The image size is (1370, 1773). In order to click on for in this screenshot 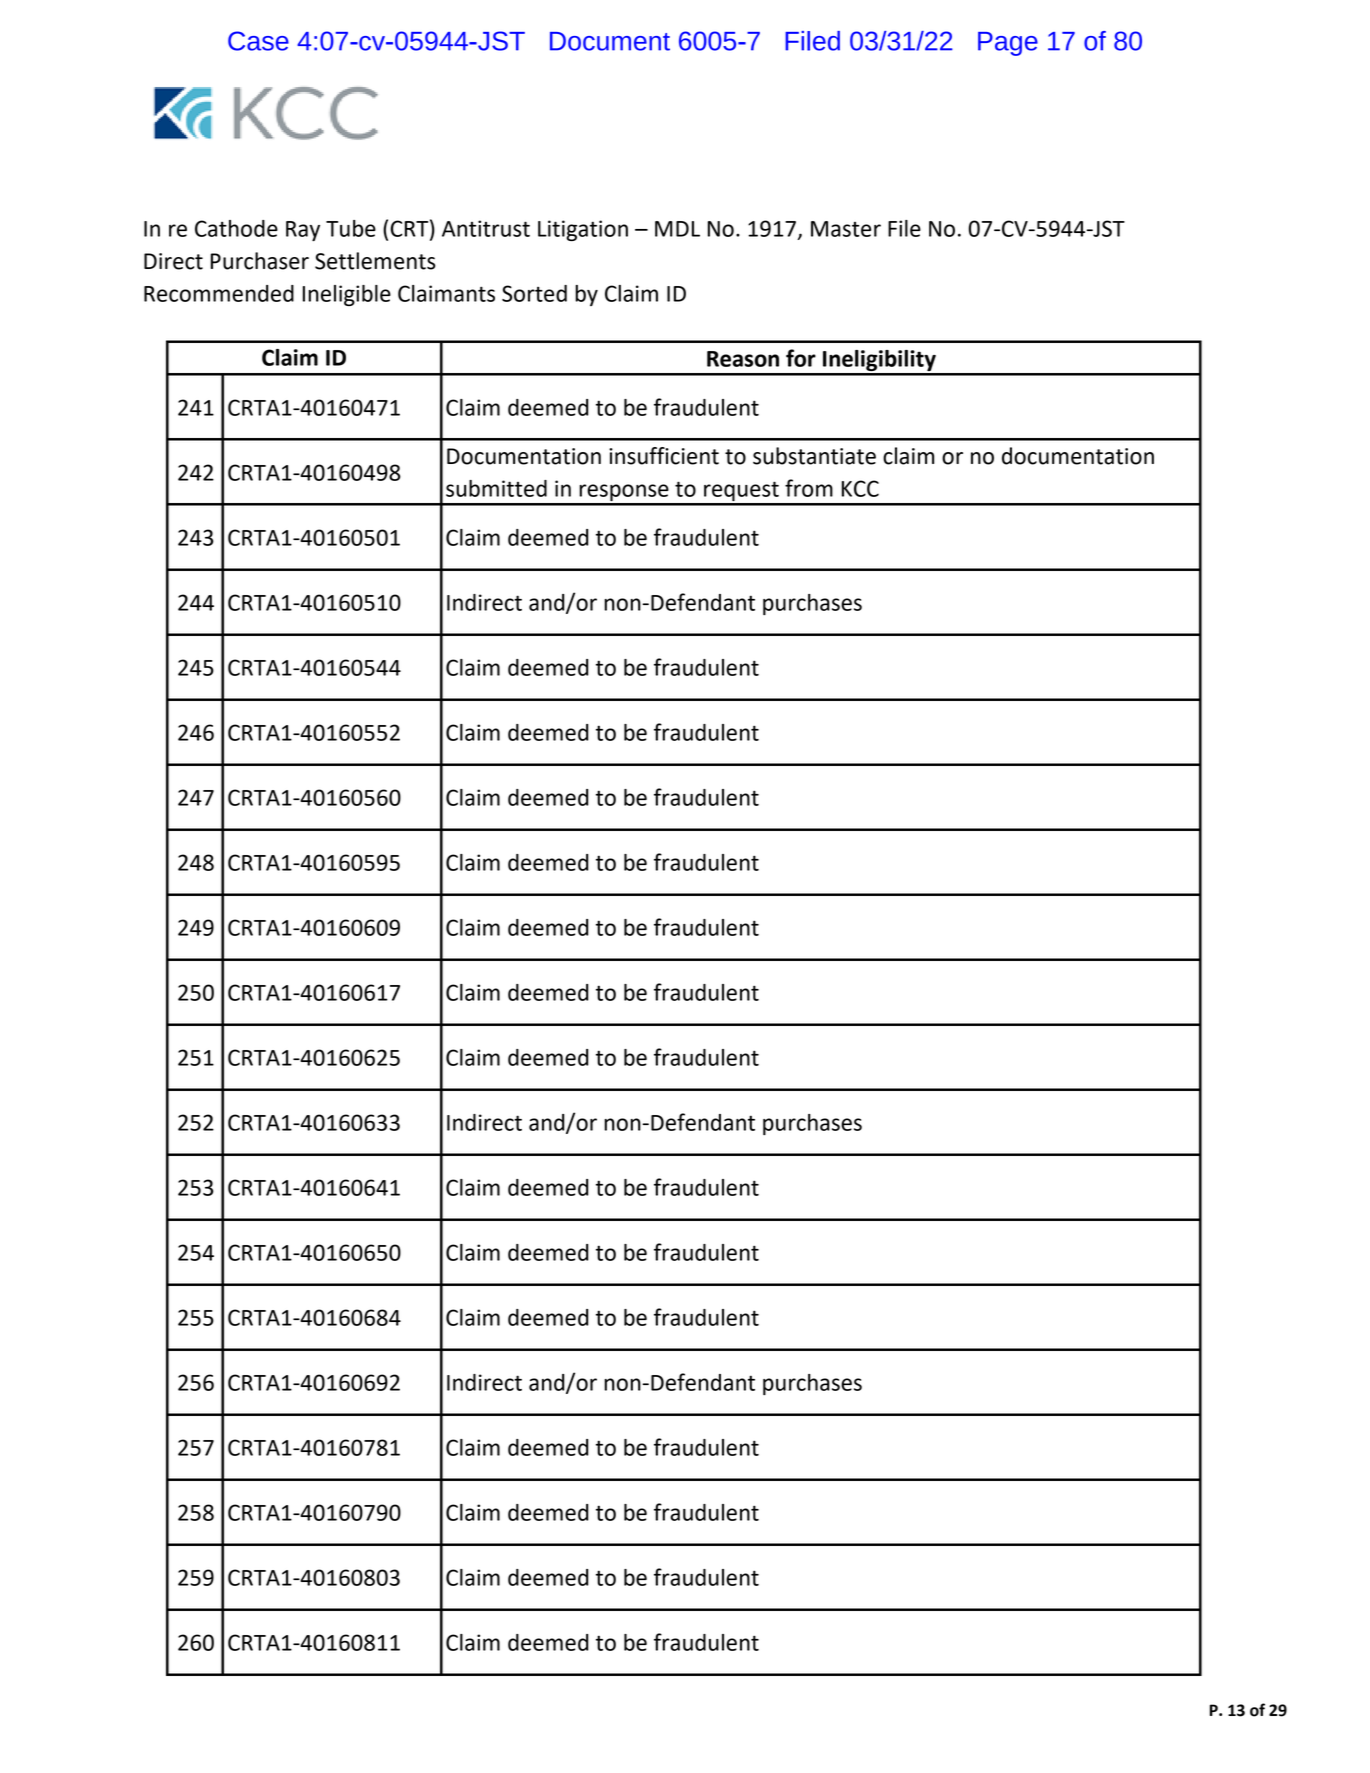, I will do `click(801, 358)`.
